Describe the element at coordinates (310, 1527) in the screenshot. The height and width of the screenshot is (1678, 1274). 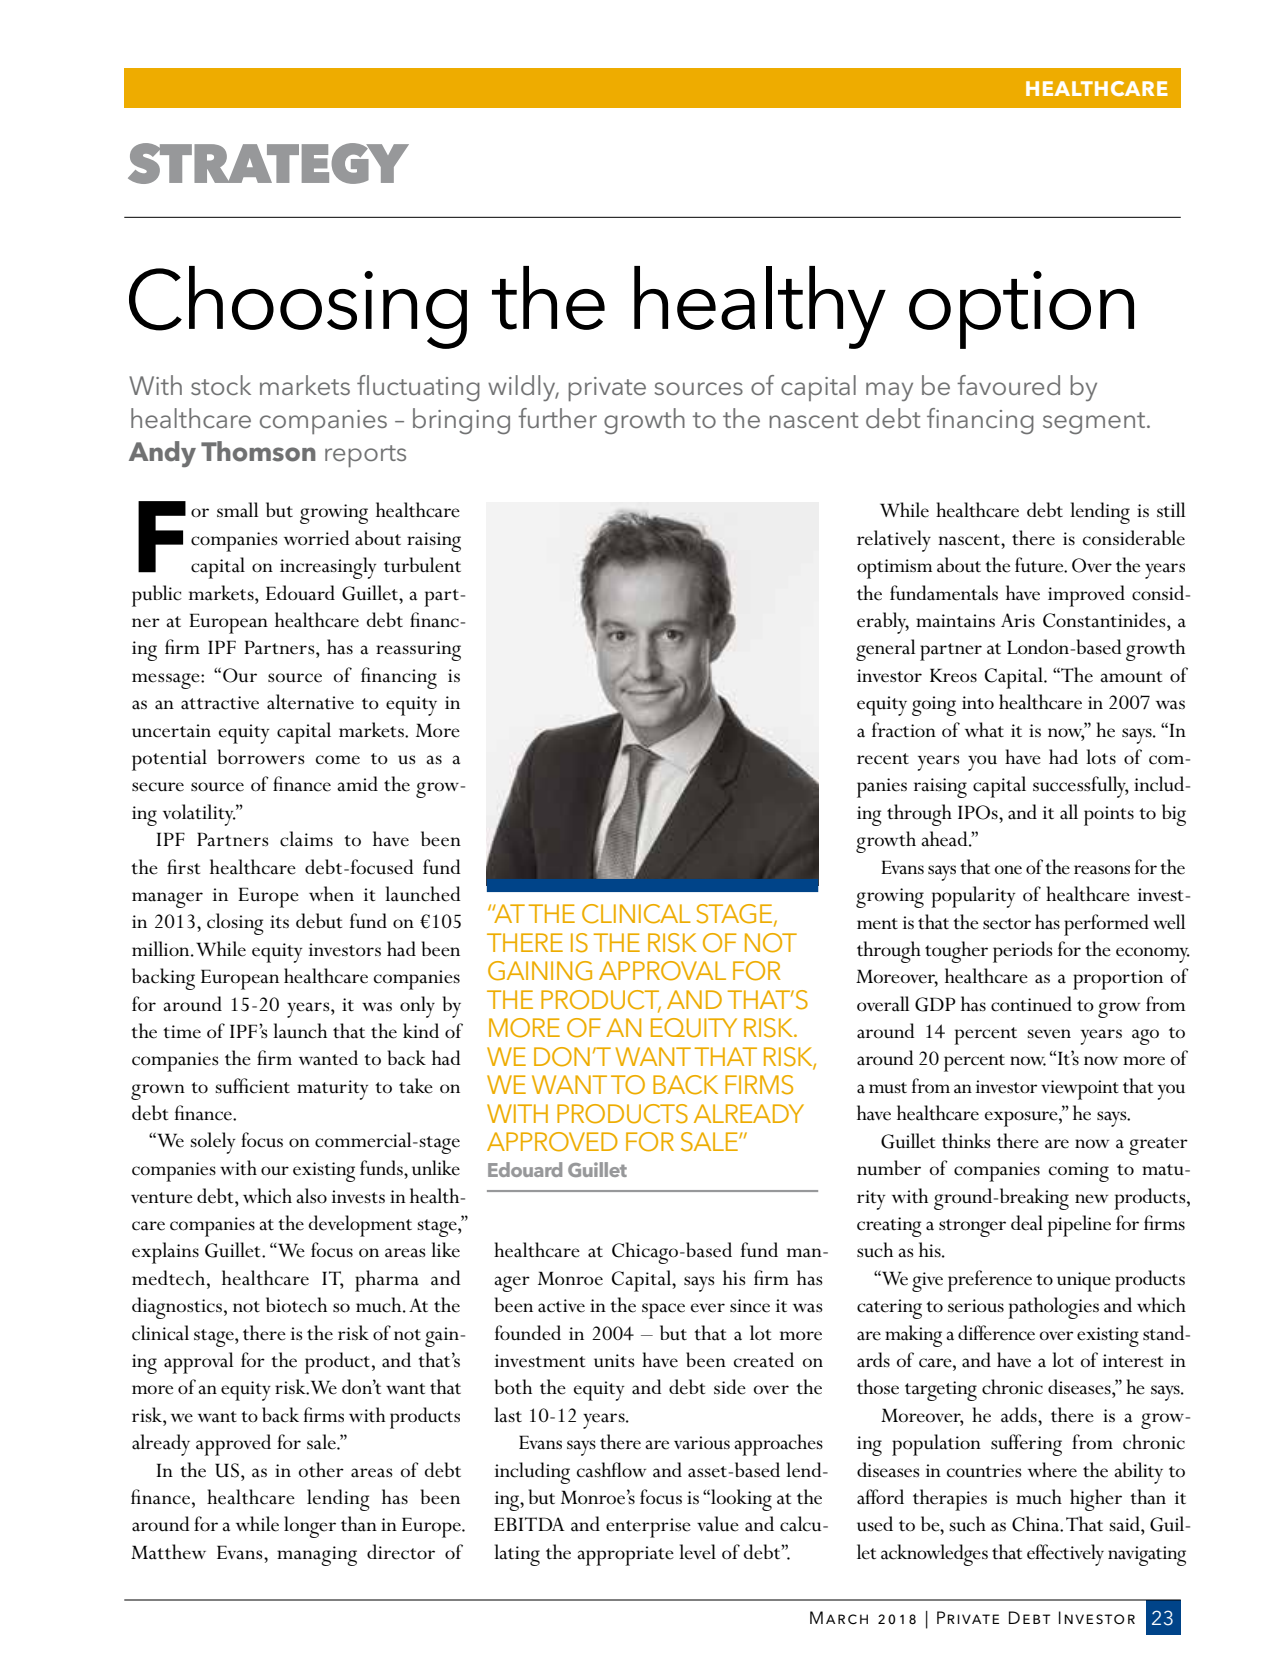
I see `longer` at that location.
